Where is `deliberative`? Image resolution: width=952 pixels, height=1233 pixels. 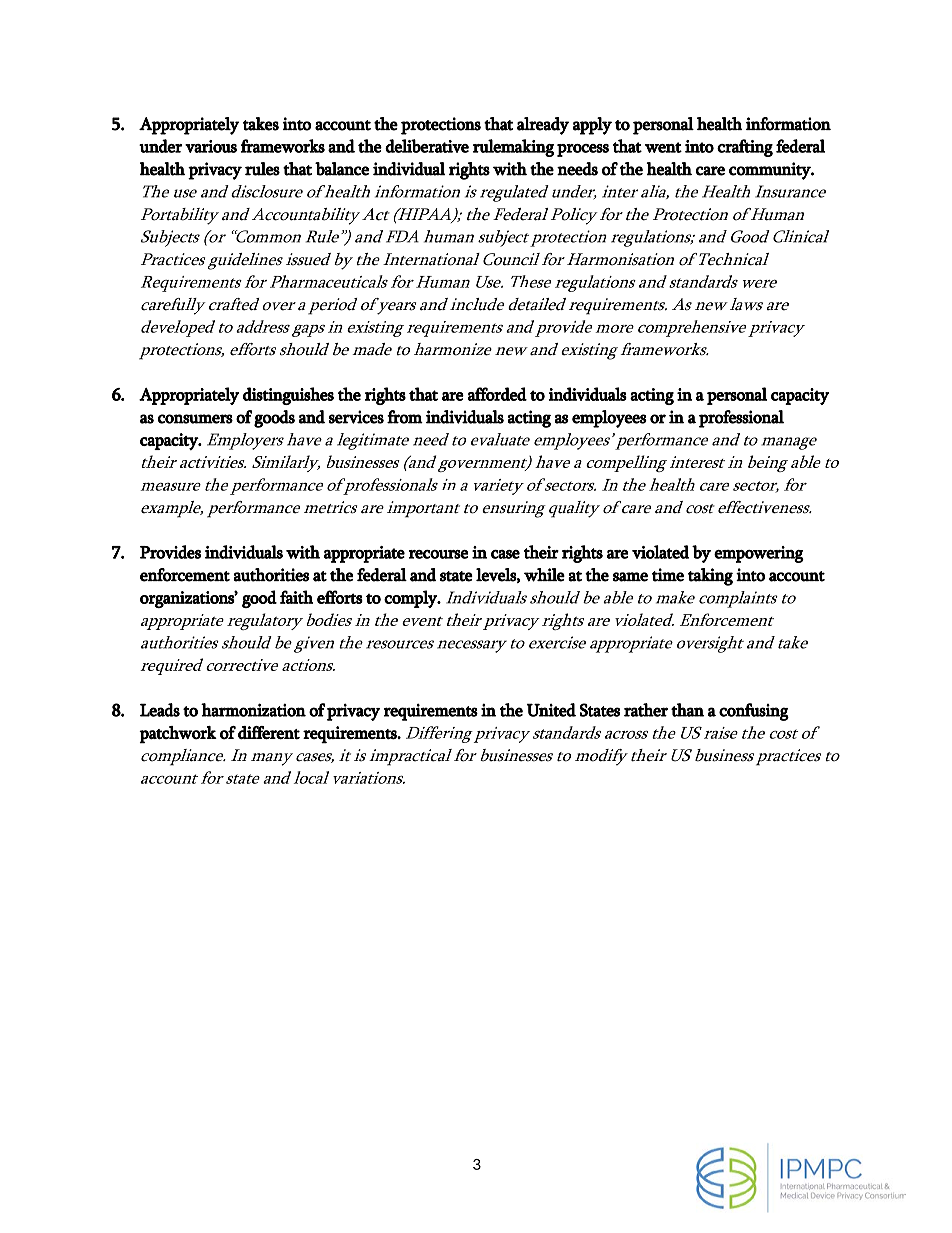 deliberative is located at coordinates (427, 146).
